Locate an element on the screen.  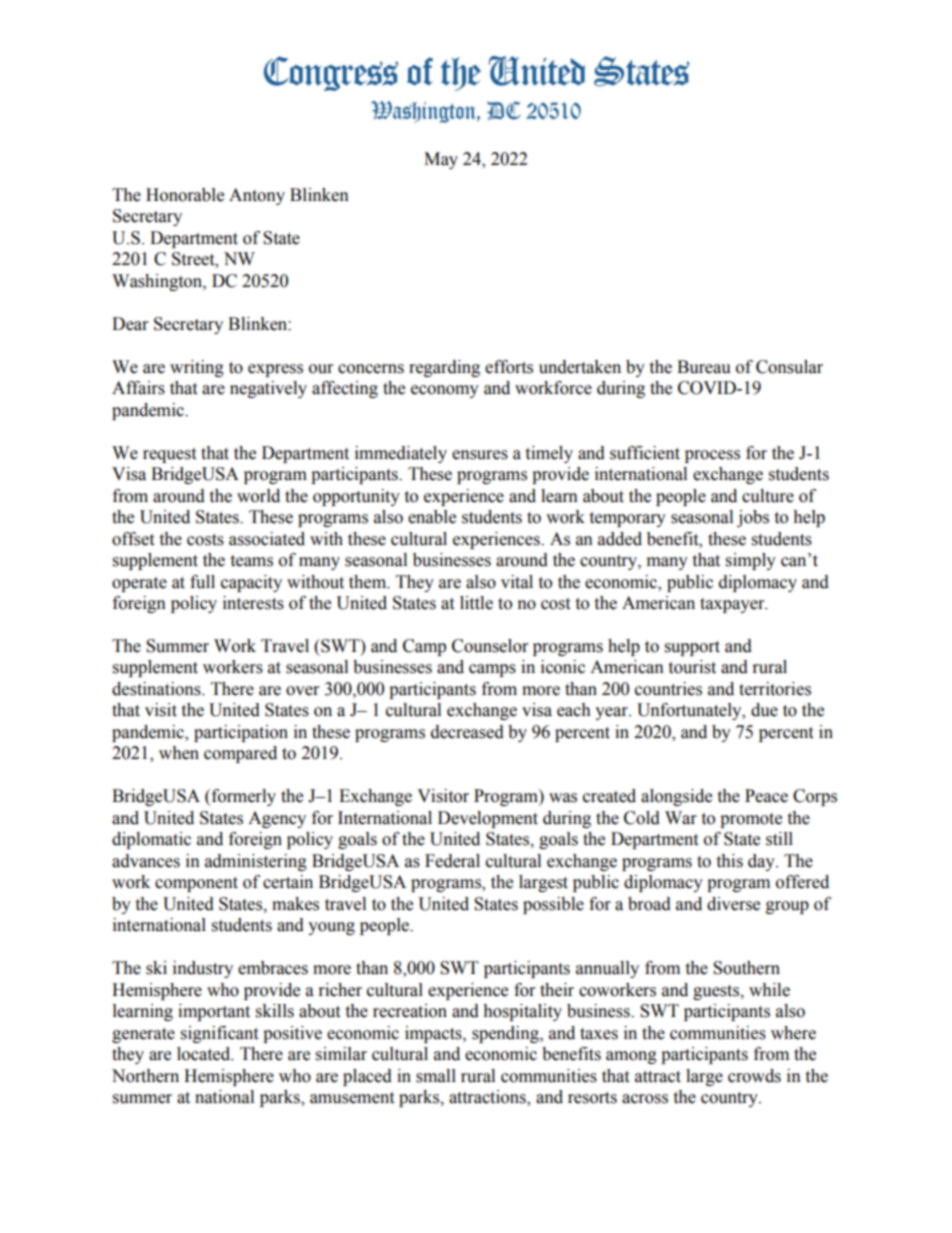
component is located at coordinates (196, 884).
